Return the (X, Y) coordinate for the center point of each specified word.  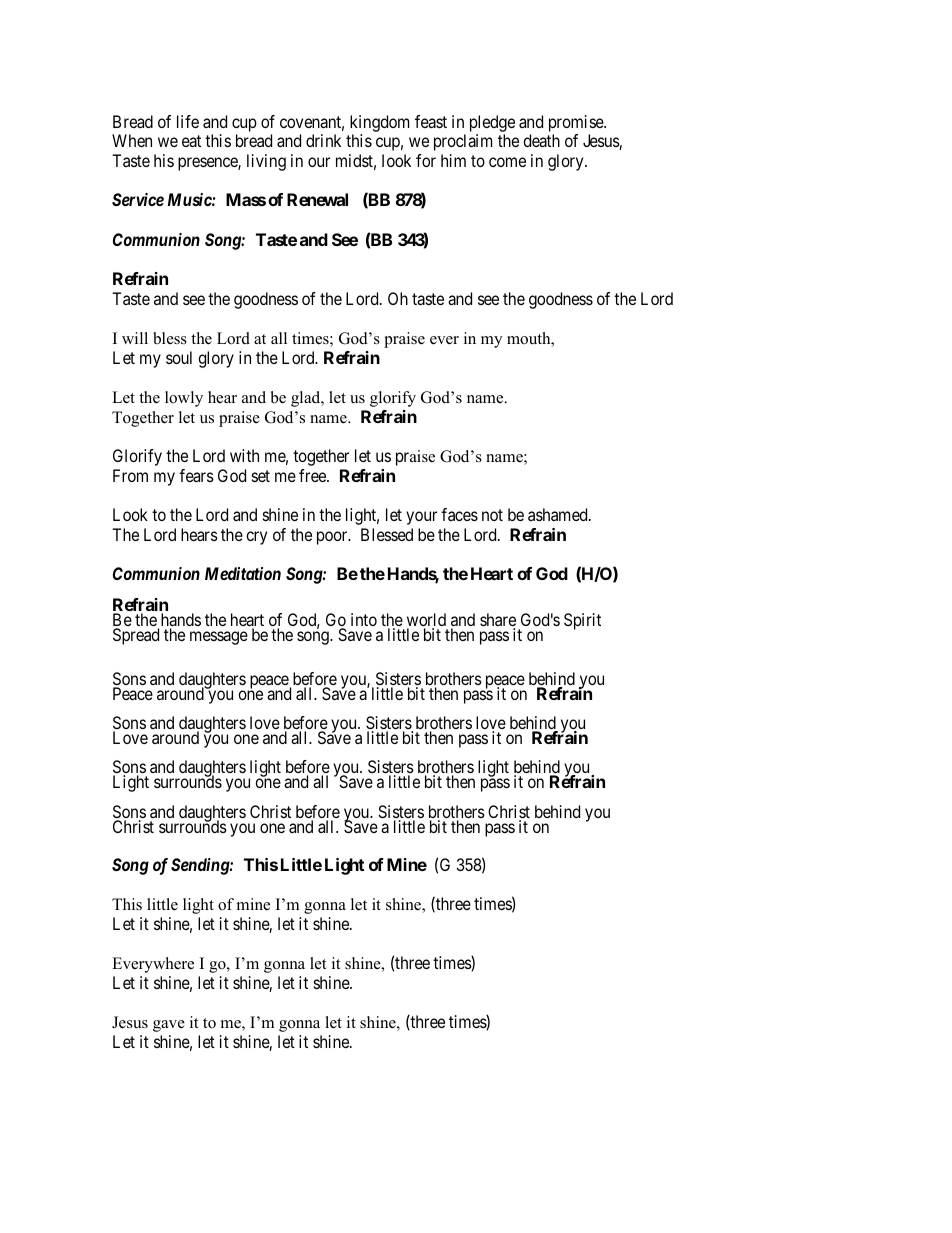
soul (179, 357)
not (492, 515)
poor (333, 538)
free (313, 475)
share (498, 621)
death (541, 140)
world (426, 621)
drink (323, 140)
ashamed (559, 514)
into (364, 619)
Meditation (243, 573)
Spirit (582, 621)
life (188, 121)
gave (169, 1026)
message (219, 638)
